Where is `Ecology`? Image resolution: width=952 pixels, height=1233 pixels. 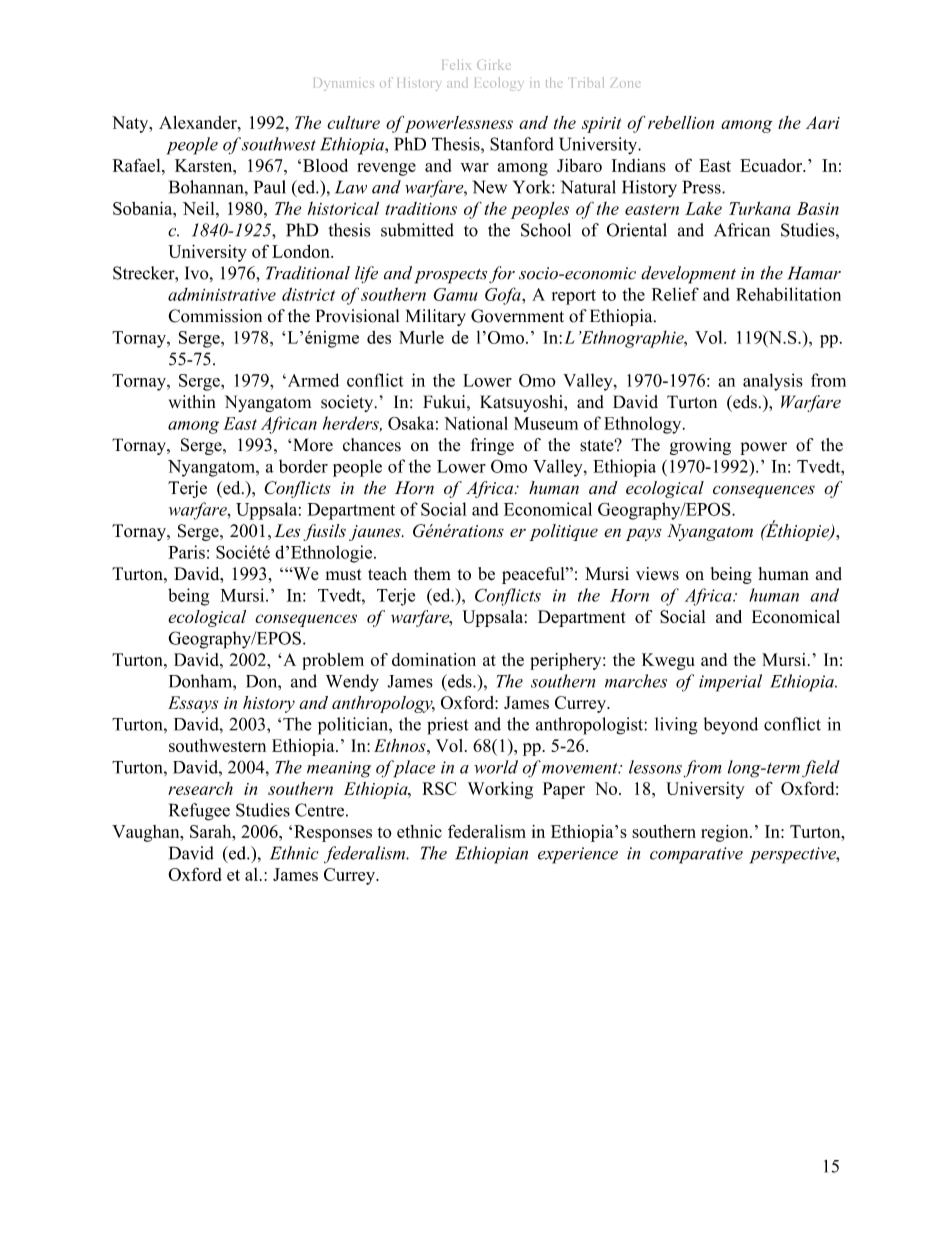
Ecology is located at coordinates (499, 84).
